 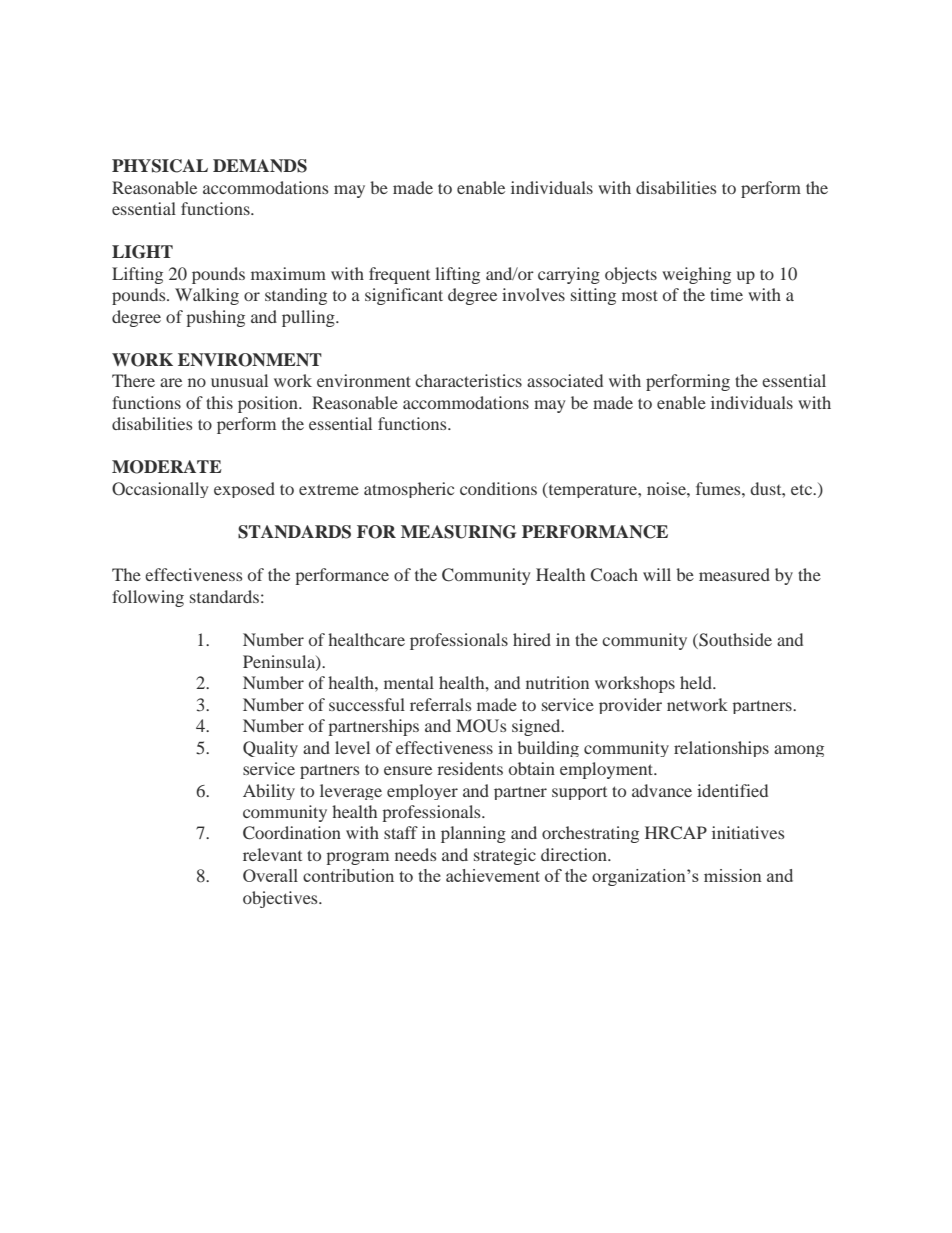 What do you see at coordinates (219, 402) in the page?
I see `this` at bounding box center [219, 402].
